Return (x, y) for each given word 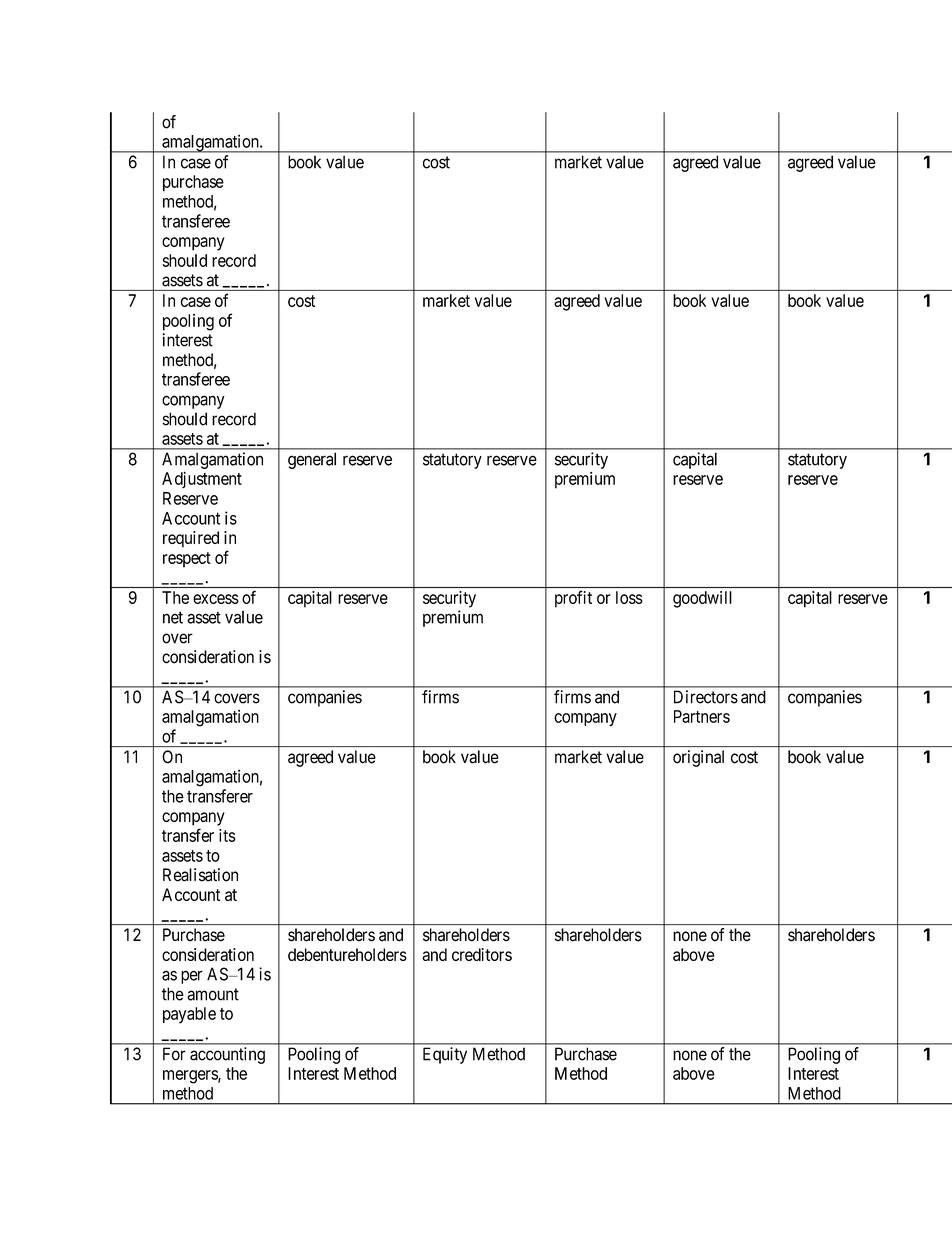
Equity (445, 1055)
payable (189, 1015)
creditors (482, 954)
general (312, 460)
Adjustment (202, 480)
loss (629, 597)
